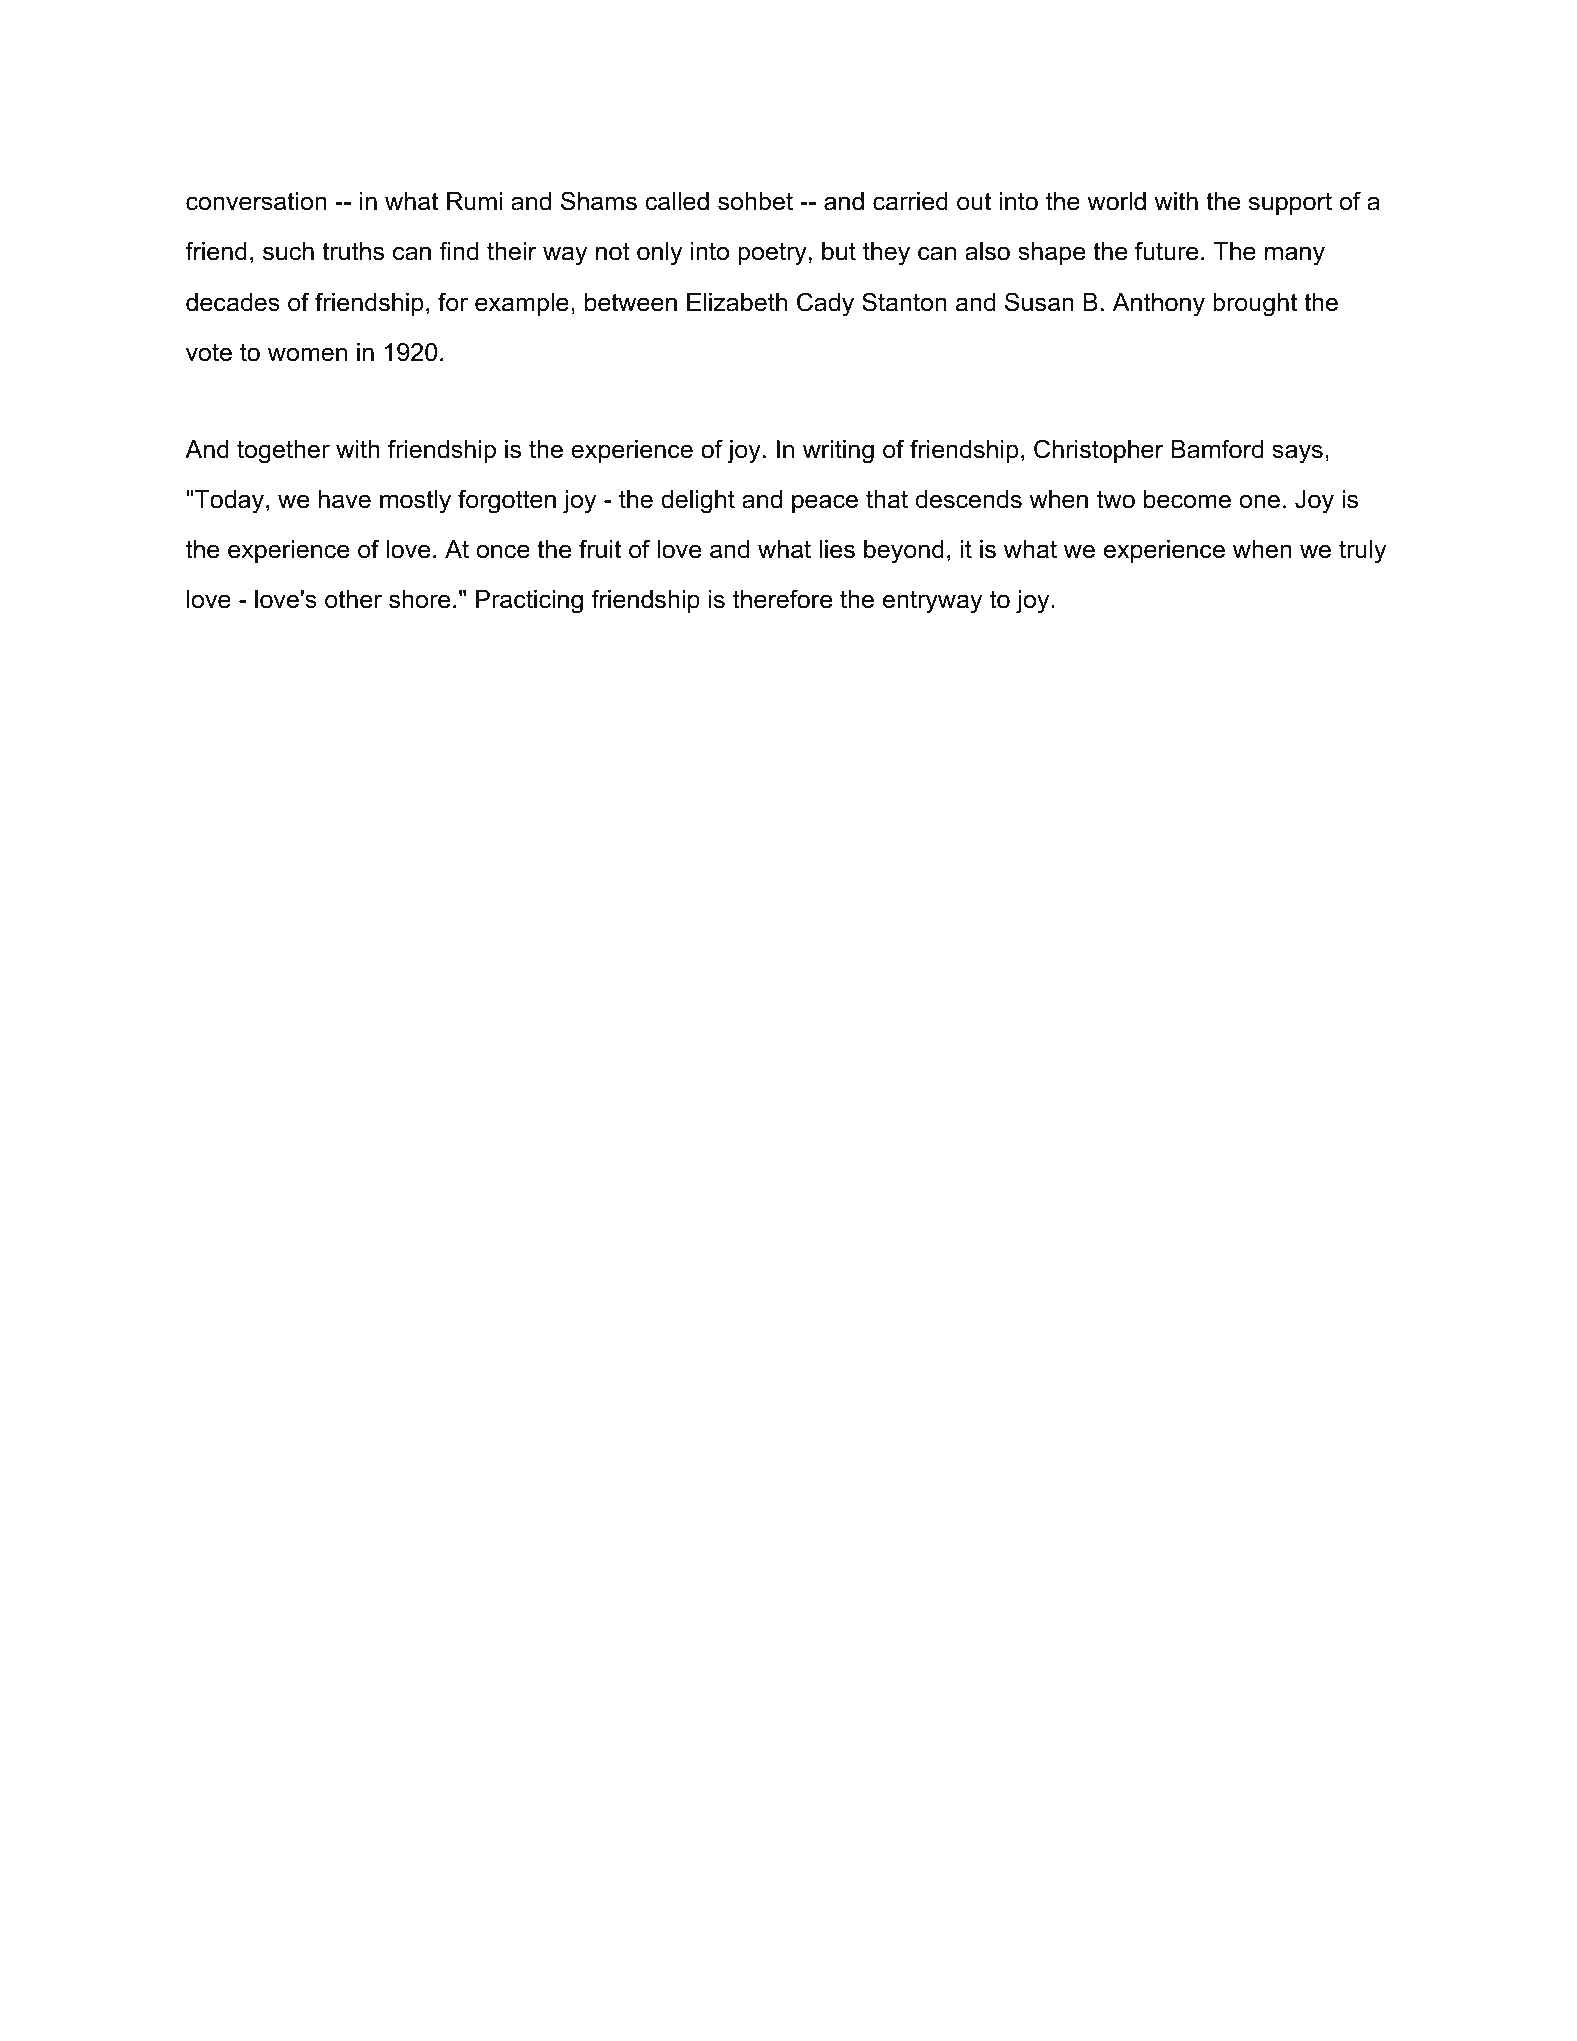 The height and width of the page is (2041, 1577). Describe the element at coordinates (256, 201) in the page. I see `conversation` at that location.
